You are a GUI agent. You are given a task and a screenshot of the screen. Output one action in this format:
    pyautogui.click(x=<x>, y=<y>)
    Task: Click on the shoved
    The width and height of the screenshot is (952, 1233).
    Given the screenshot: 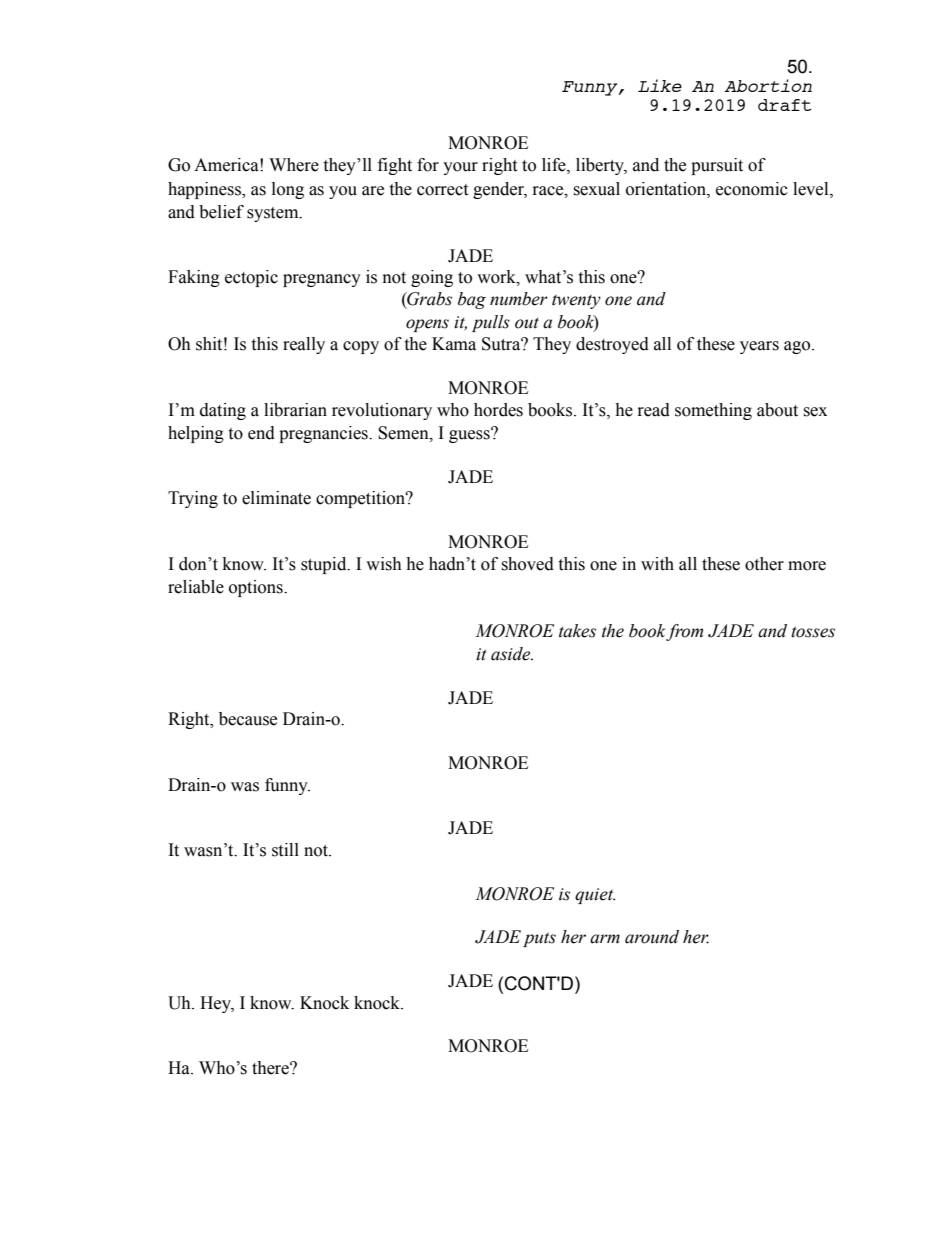 What is the action you would take?
    pyautogui.click(x=527, y=564)
